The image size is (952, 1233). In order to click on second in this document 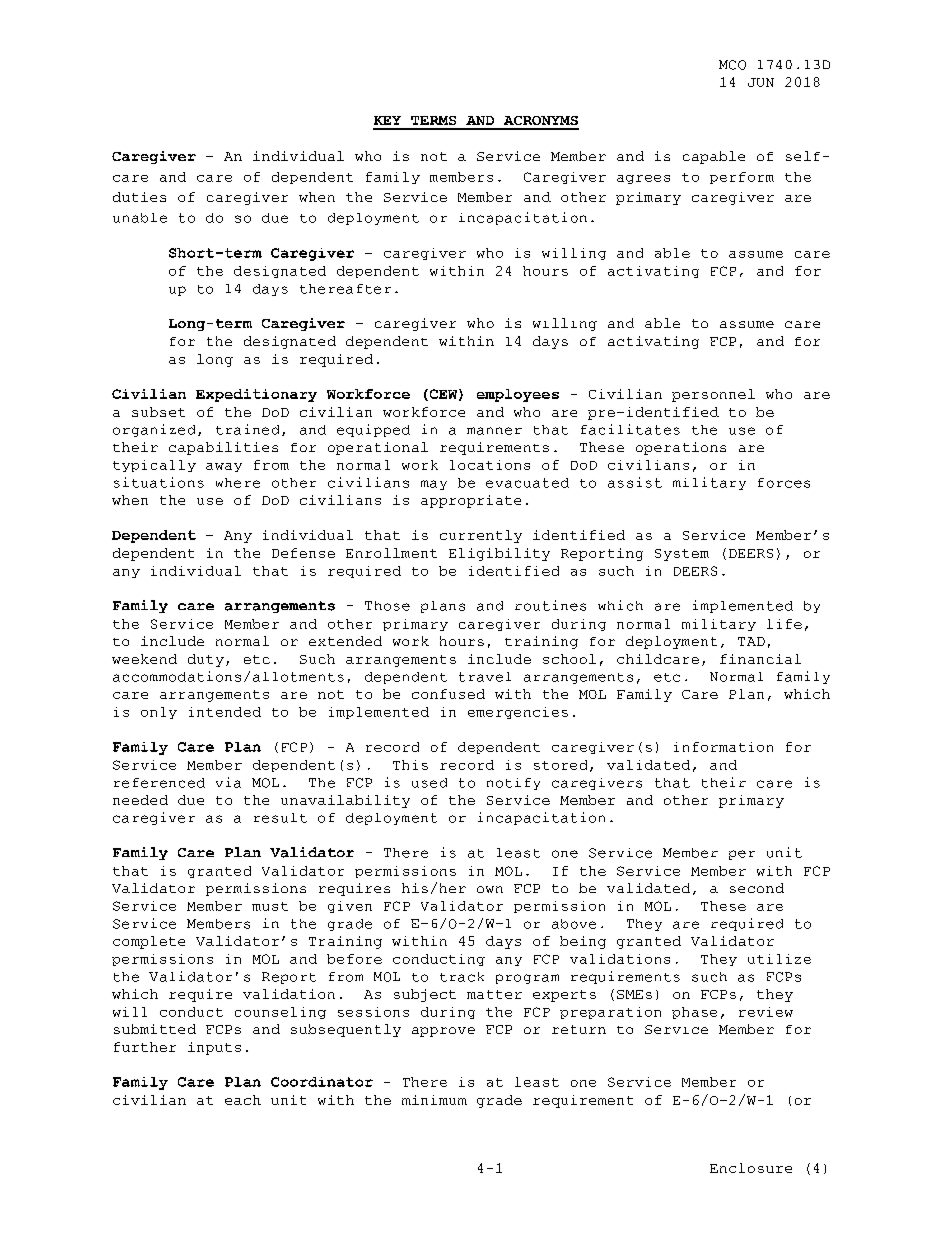, I will do `click(757, 888)`.
